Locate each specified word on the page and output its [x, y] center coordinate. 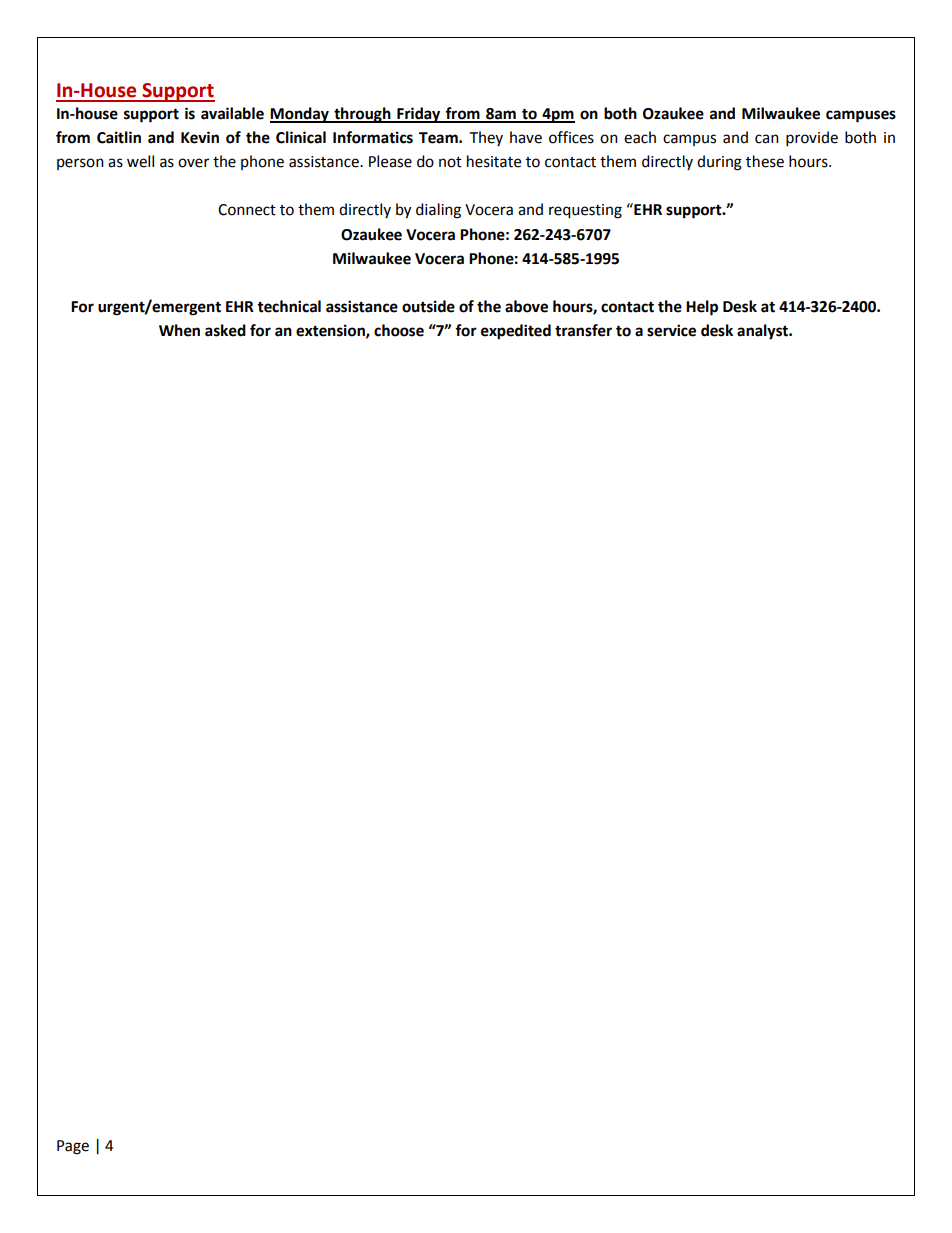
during [719, 163]
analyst [763, 332]
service [671, 330]
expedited [516, 332]
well [140, 161]
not [450, 162]
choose [399, 330]
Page [73, 1147]
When [179, 330]
